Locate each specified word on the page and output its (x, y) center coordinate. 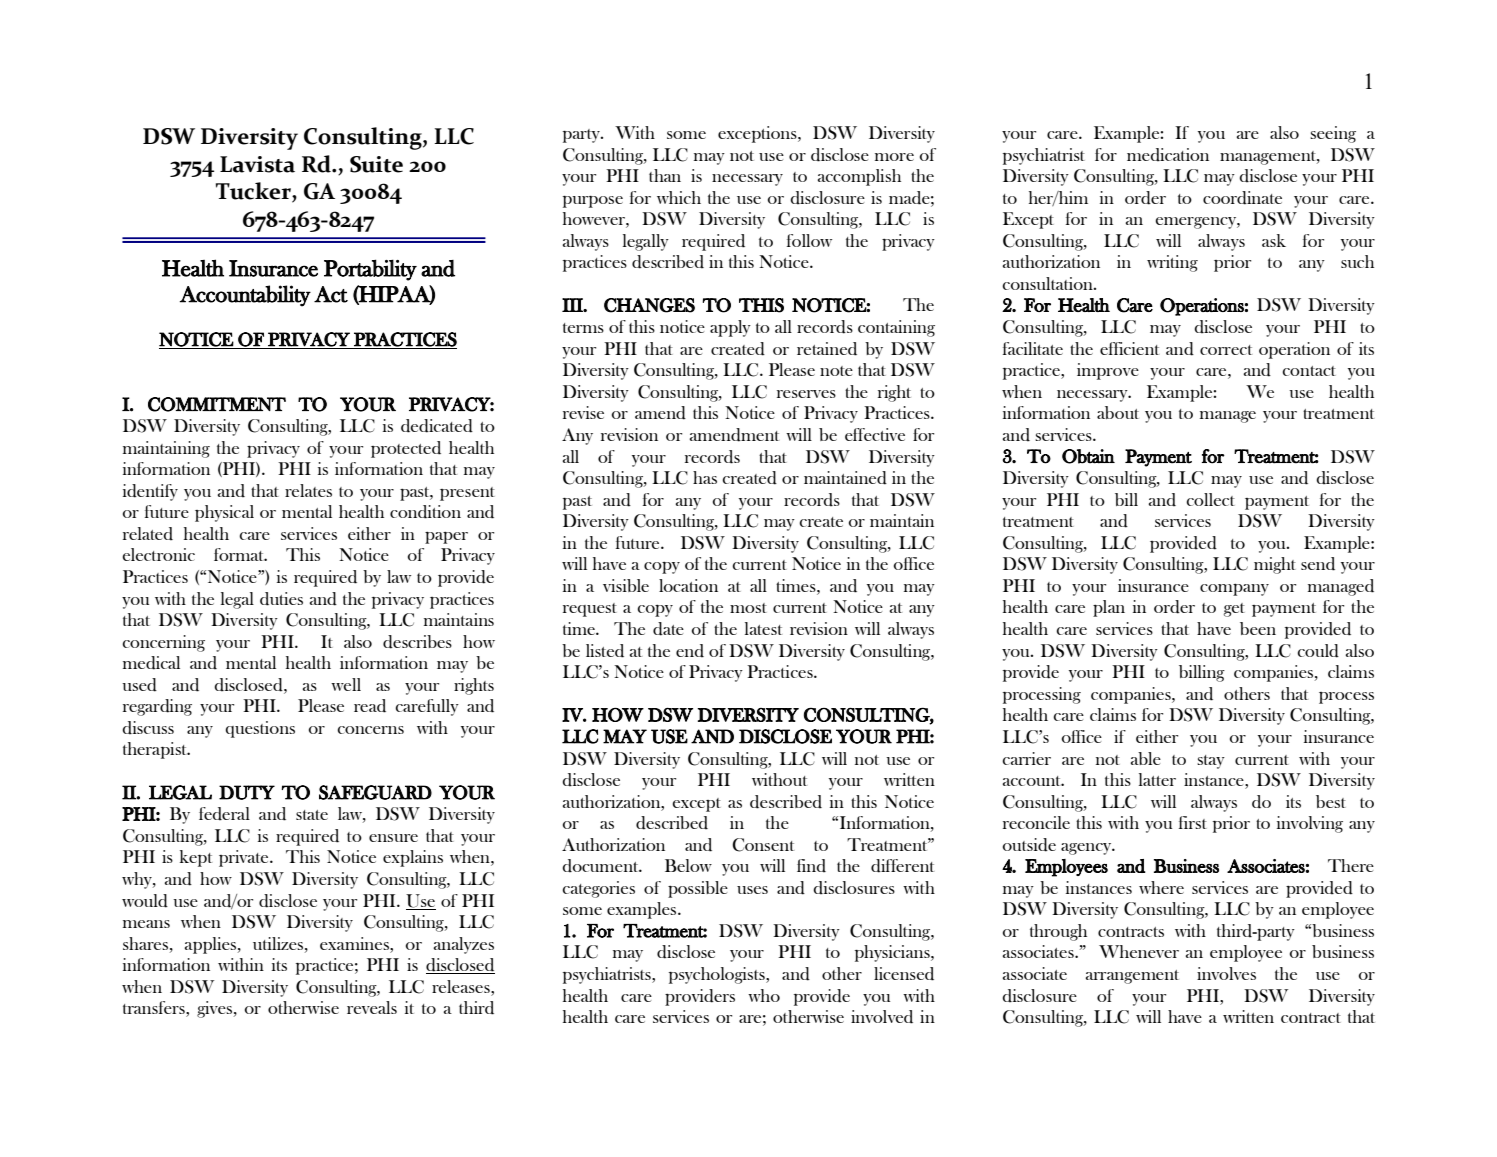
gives (215, 1009)
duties (281, 599)
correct (1226, 350)
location (688, 585)
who (764, 995)
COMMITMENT (217, 404)
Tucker (254, 192)
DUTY (247, 792)
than (665, 175)
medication (1168, 155)
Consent (763, 845)
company (1234, 590)
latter (1157, 779)
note (836, 371)
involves (1226, 973)
